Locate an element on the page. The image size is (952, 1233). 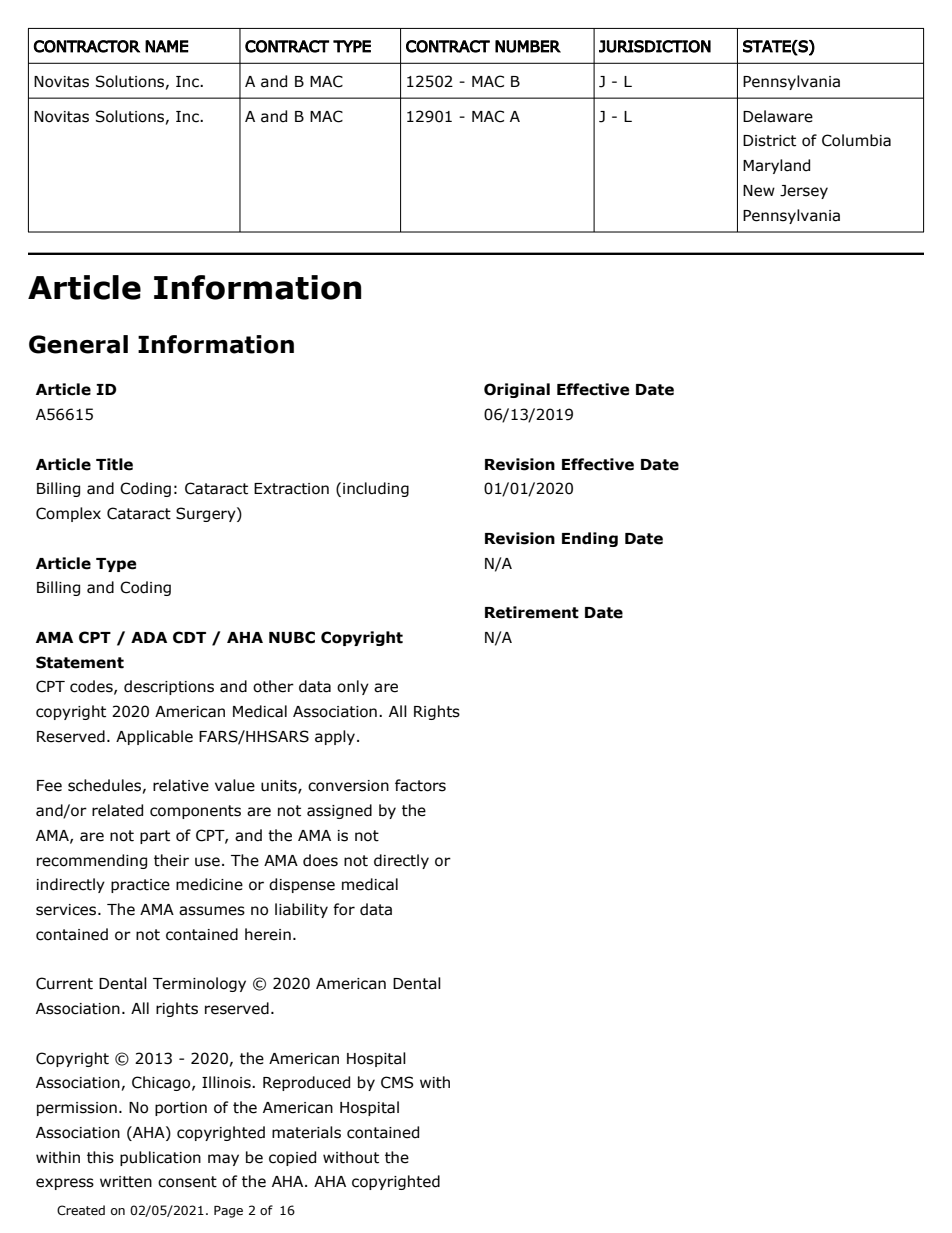
ADA is located at coordinates (149, 637).
